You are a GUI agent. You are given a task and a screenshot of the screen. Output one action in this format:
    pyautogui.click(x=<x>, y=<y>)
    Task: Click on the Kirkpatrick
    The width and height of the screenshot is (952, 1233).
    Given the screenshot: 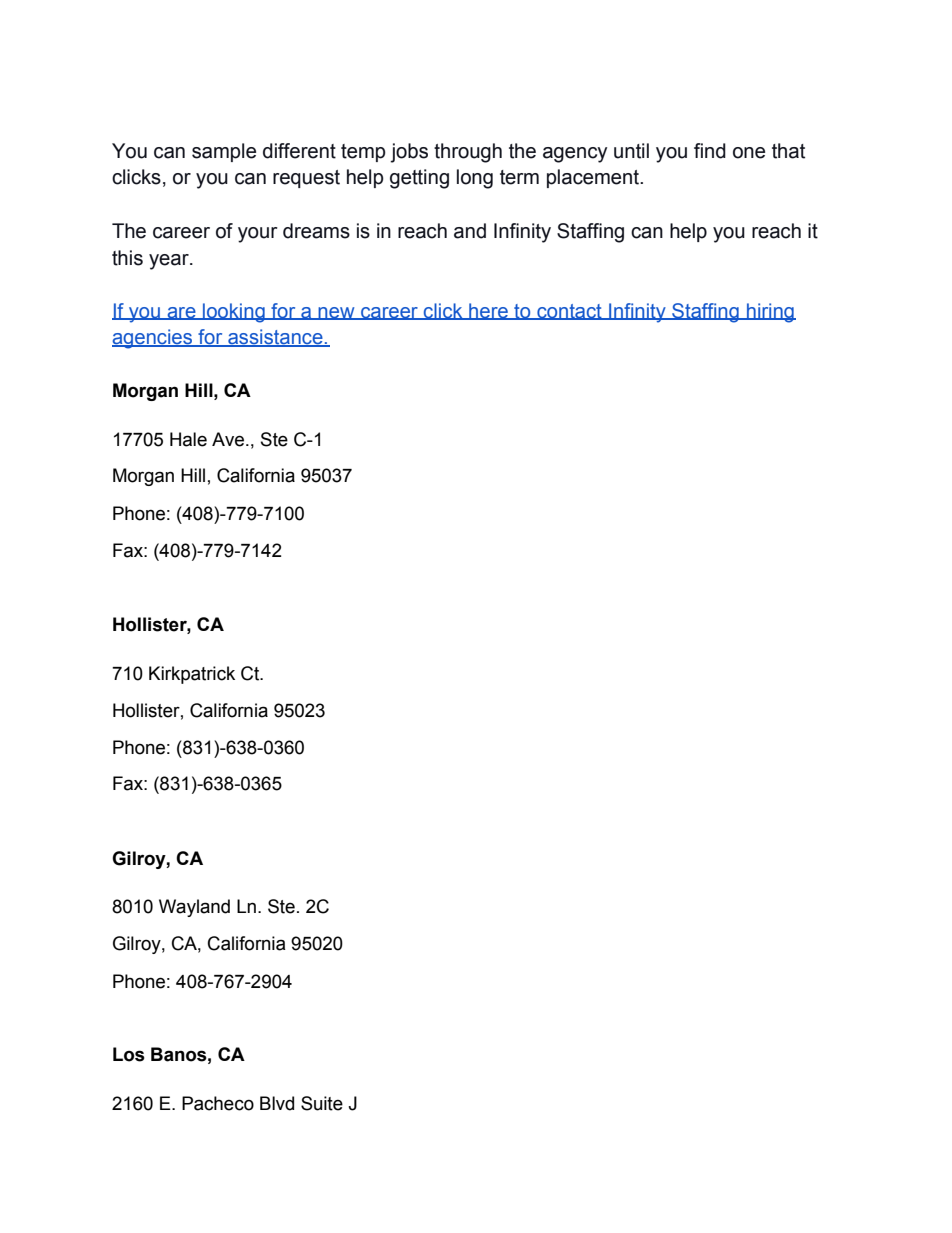 What is the action you would take?
    pyautogui.click(x=192, y=675)
